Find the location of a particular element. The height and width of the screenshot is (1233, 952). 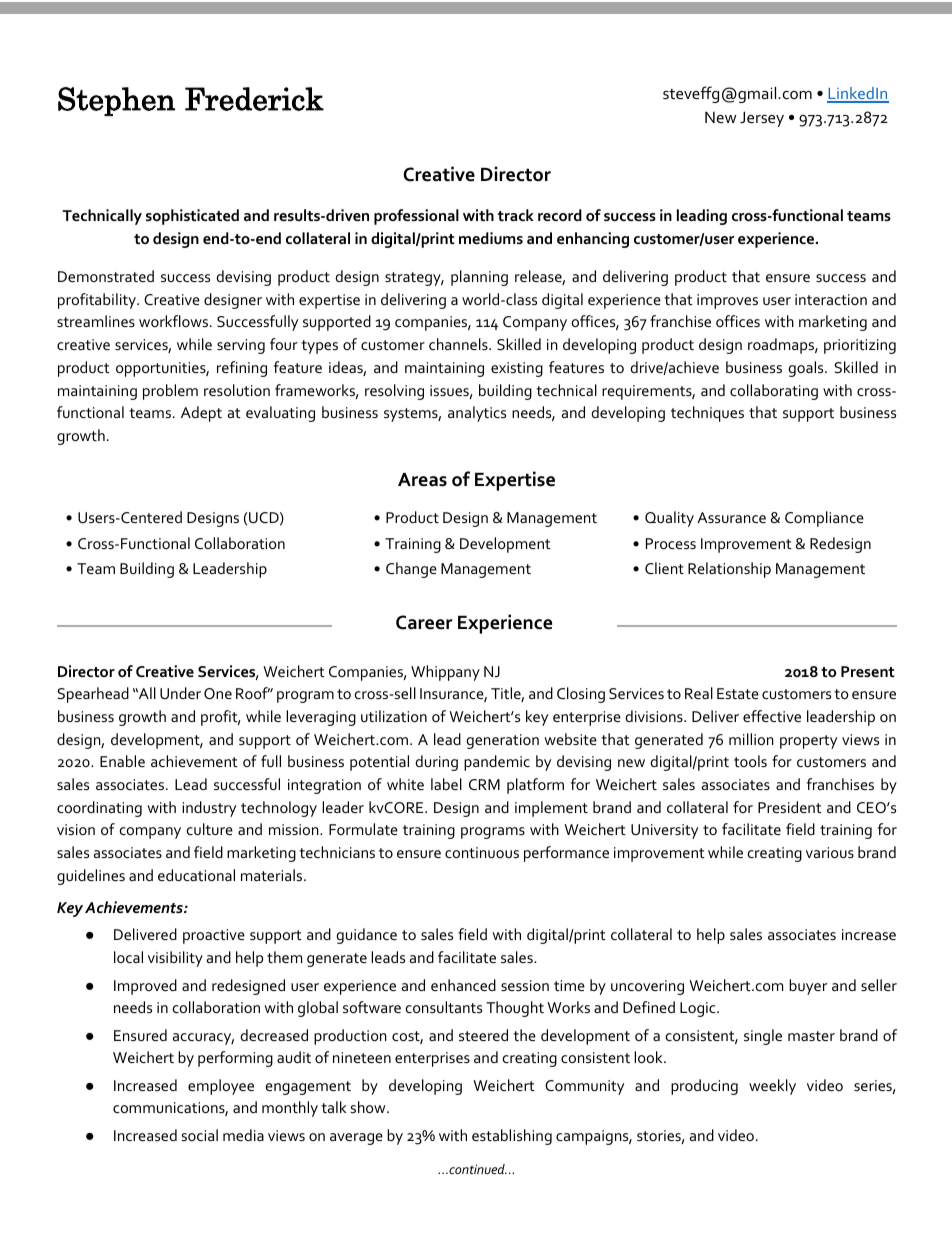

Stephen is located at coordinates (116, 101).
